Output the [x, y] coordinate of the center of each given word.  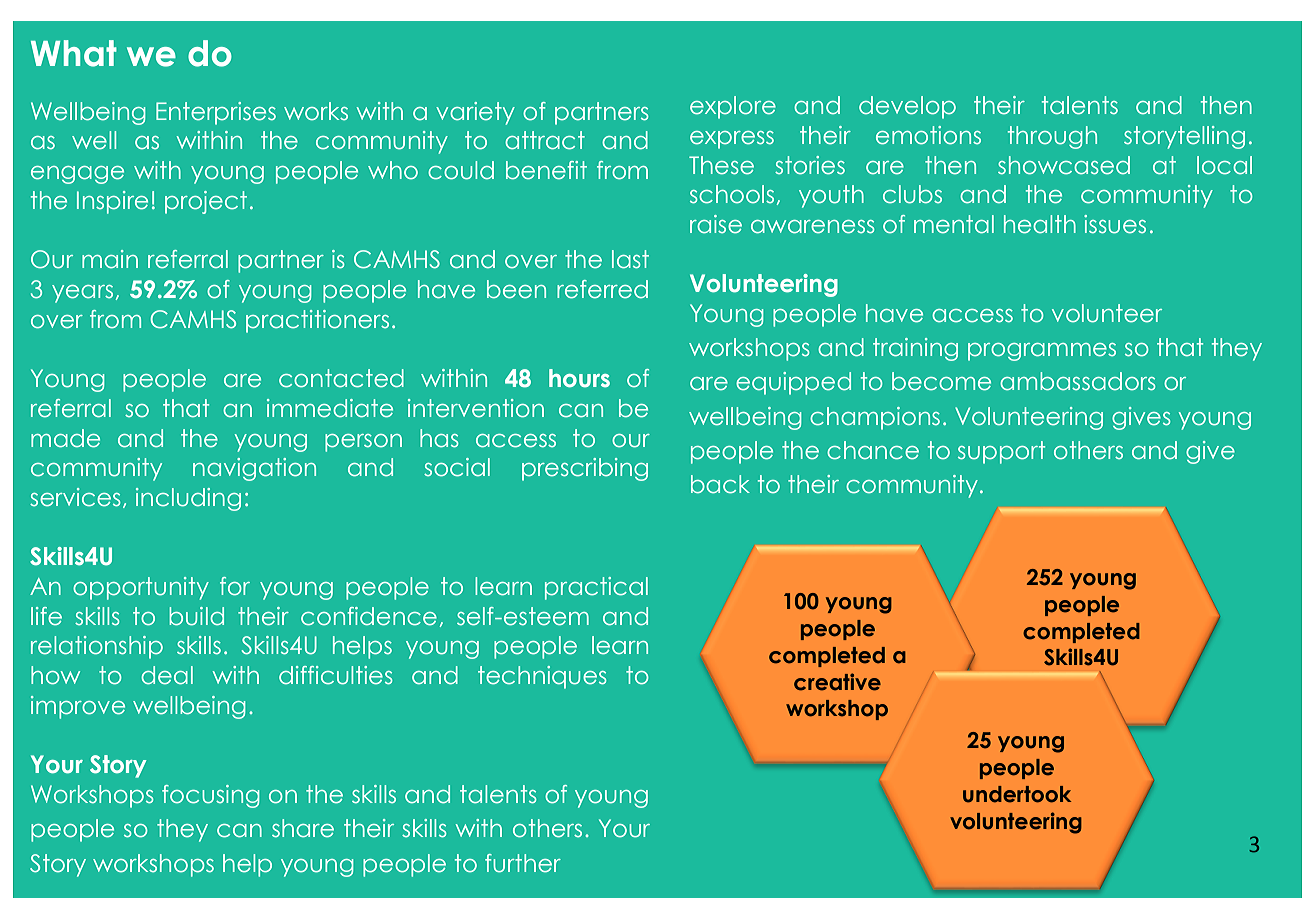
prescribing [585, 469]
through [1052, 137]
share [303, 828]
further [523, 863]
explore [733, 107]
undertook [1017, 794]
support [1001, 452]
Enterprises [216, 113]
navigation [254, 469]
